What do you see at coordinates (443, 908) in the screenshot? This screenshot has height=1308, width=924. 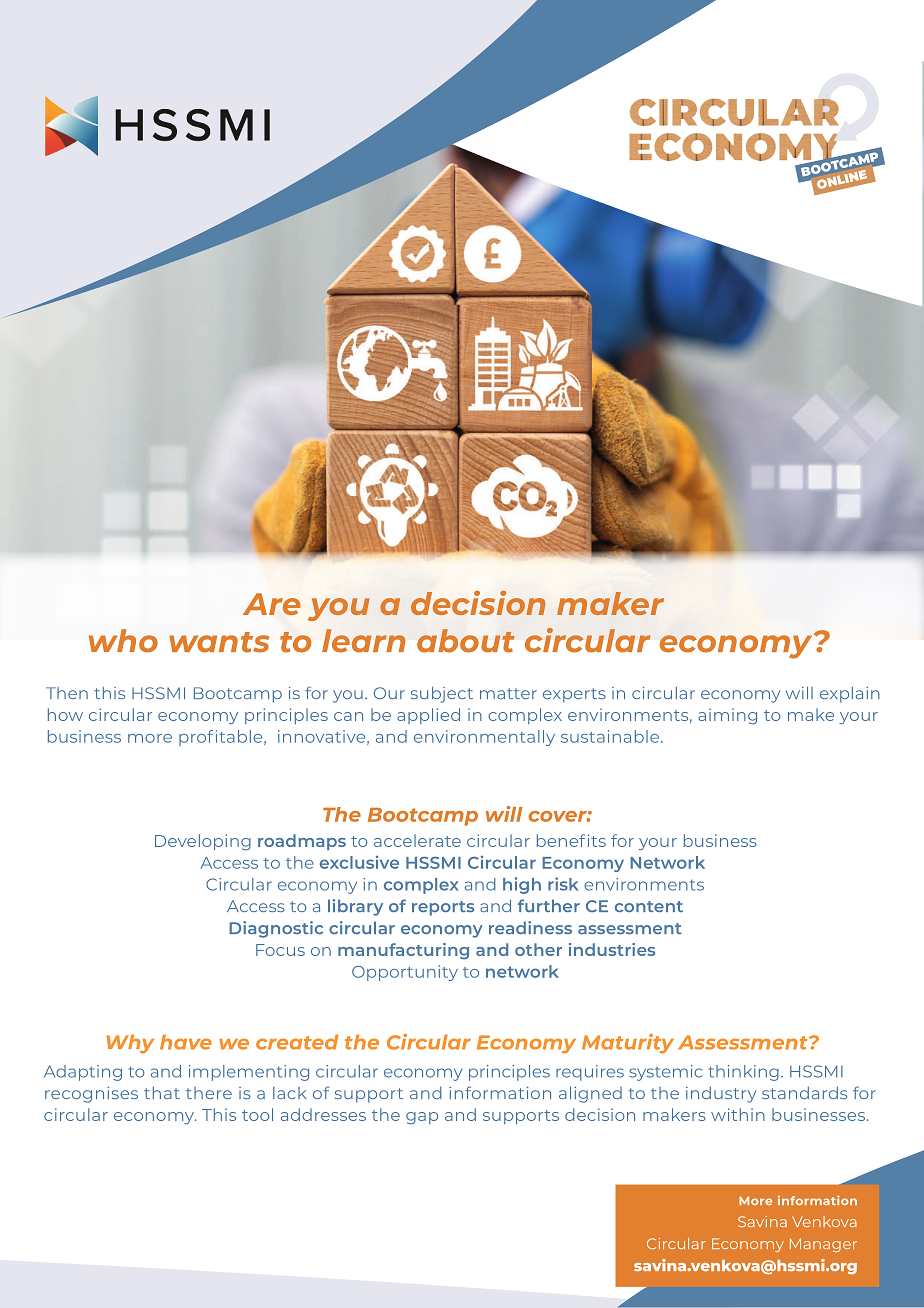 I see `reports` at bounding box center [443, 908].
